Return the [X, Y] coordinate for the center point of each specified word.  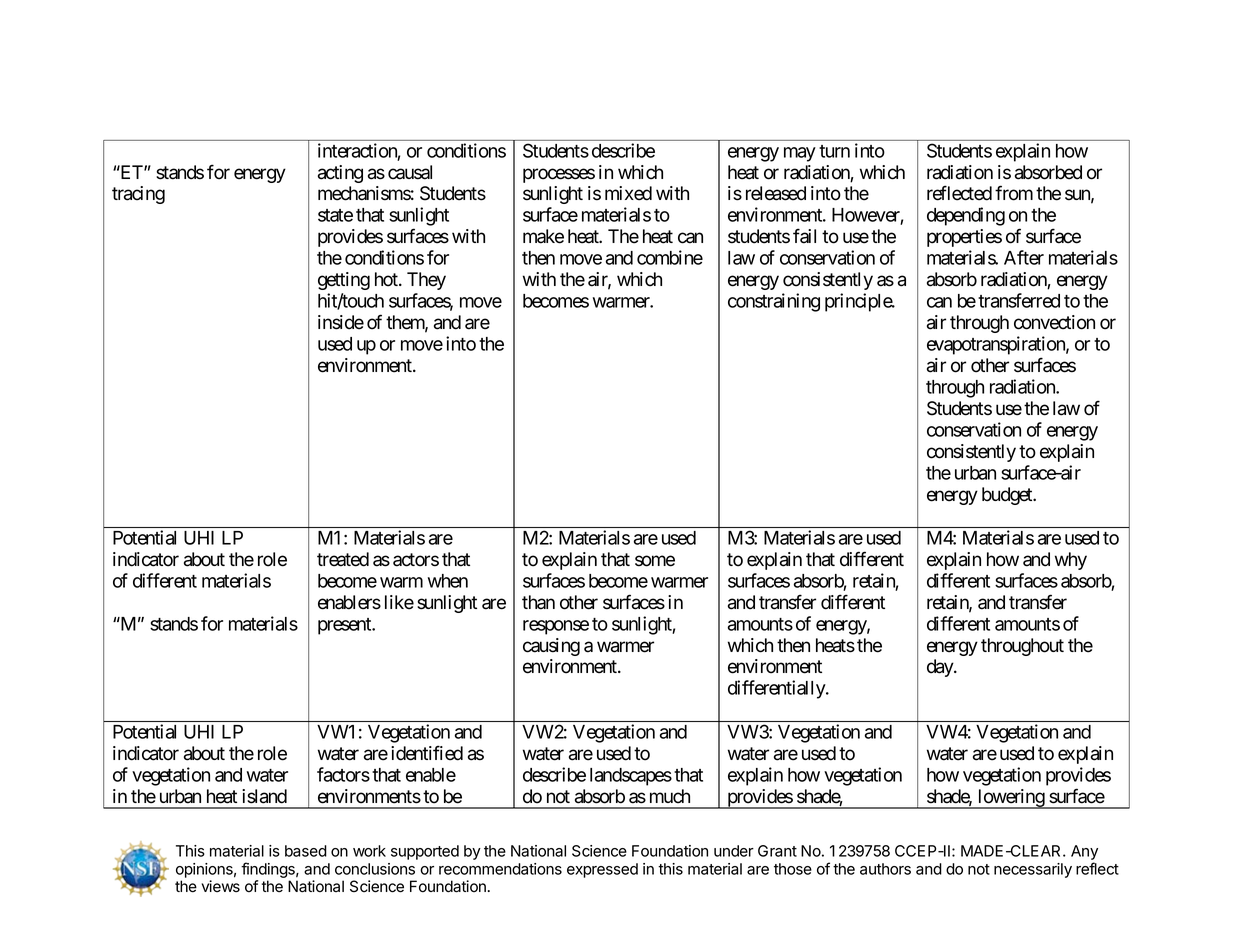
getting [344, 281]
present [345, 626]
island [264, 796]
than [538, 602]
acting [340, 174]
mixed [628, 193]
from [1014, 193]
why [1071, 561]
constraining [774, 302]
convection [1054, 322]
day [941, 668]
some [655, 561]
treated [343, 559]
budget [1008, 496]
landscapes [631, 777]
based [306, 851]
